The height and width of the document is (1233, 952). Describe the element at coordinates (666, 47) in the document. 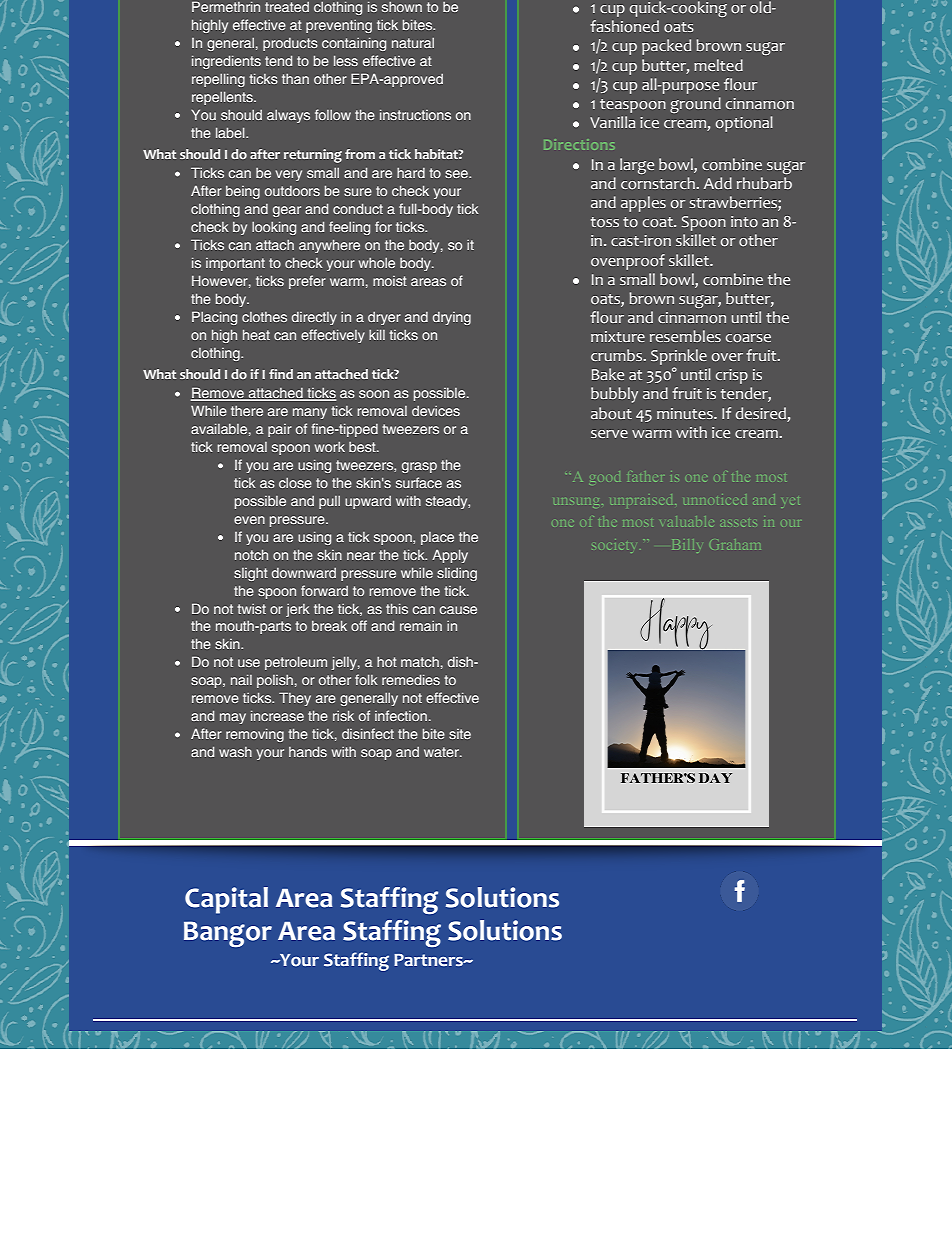

I see `packed` at that location.
